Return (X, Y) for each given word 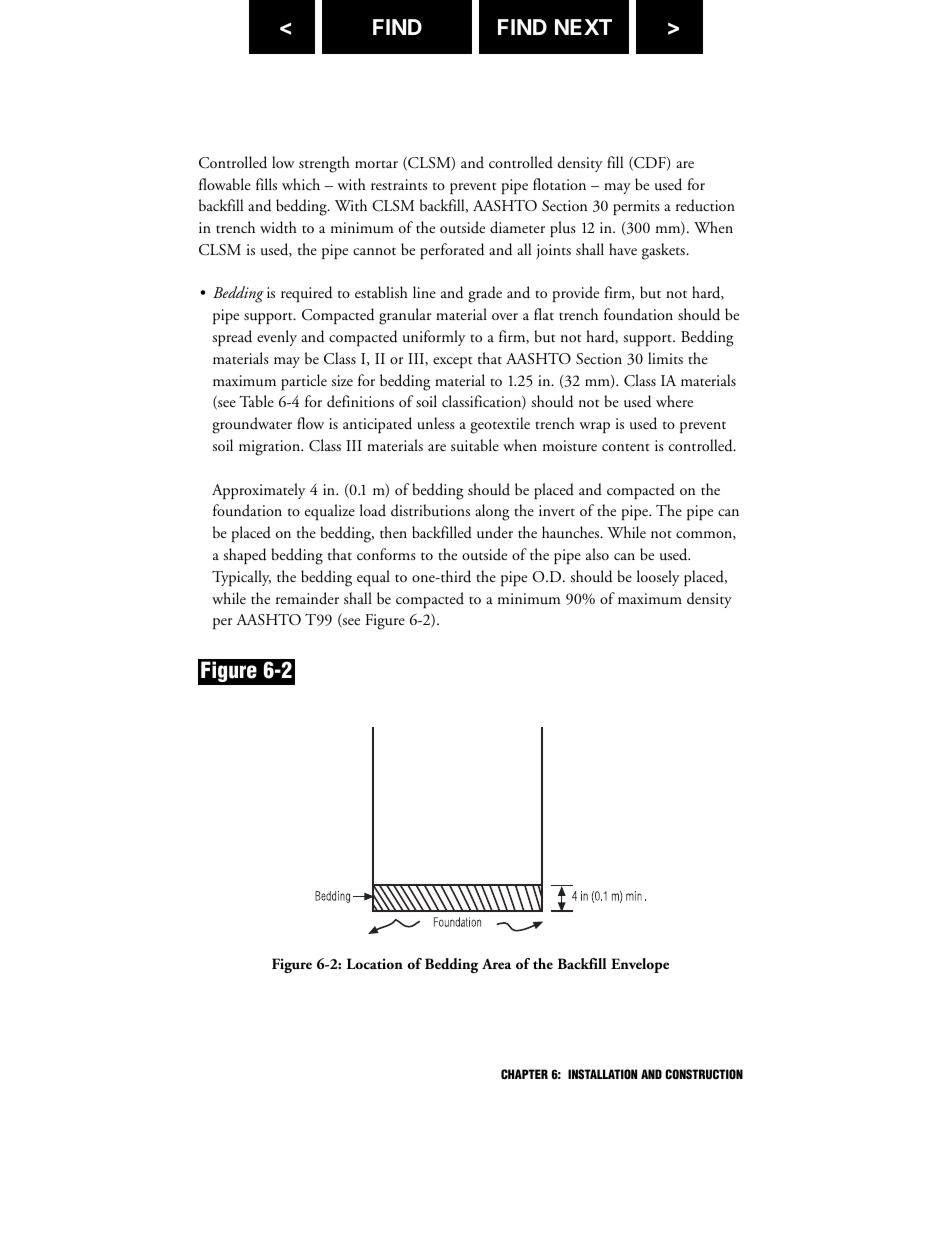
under (495, 532)
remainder (307, 598)
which (301, 184)
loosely (658, 578)
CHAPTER (524, 1074)
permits (636, 207)
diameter (517, 227)
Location (375, 963)
